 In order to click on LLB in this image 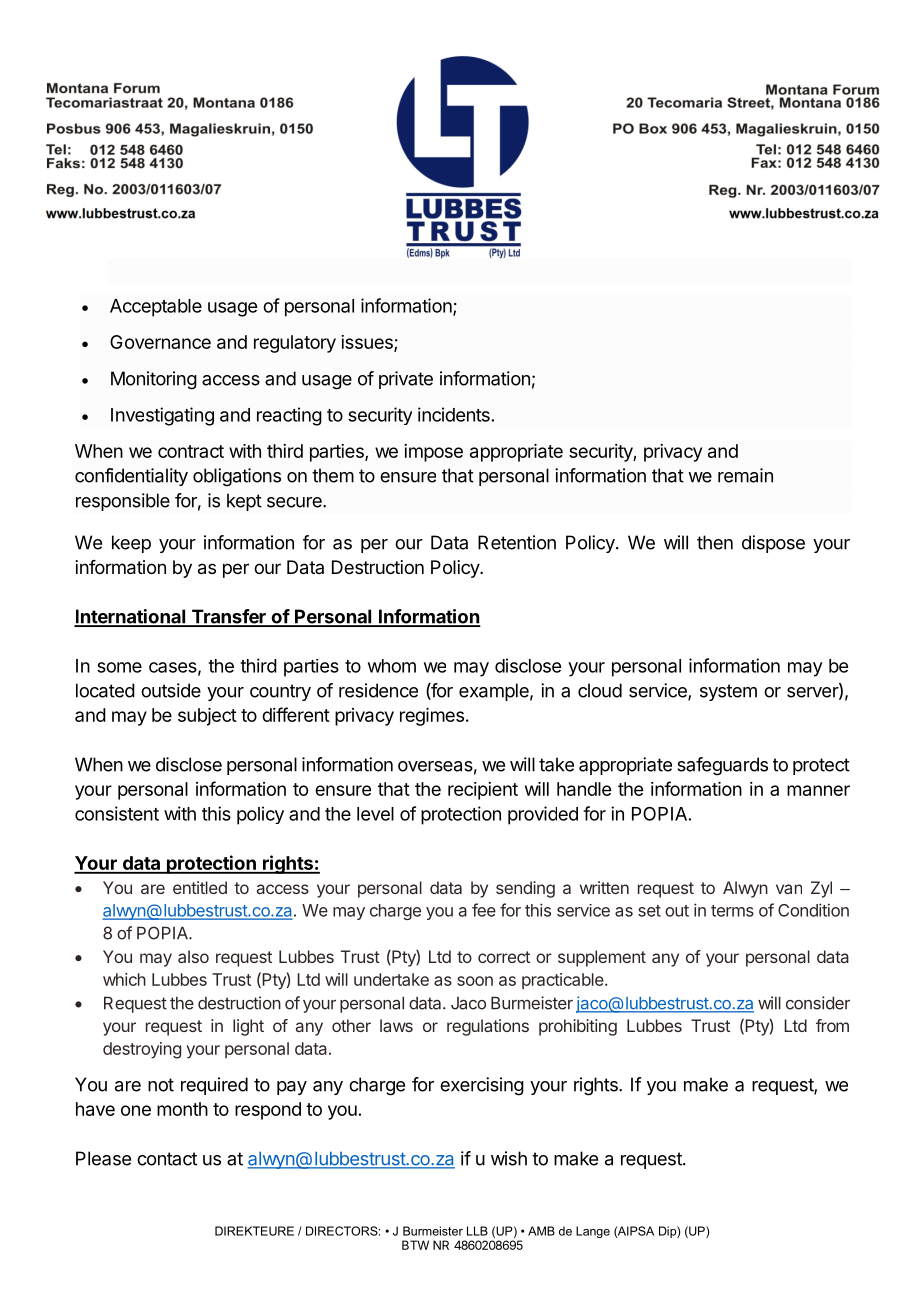, I will do `click(477, 1231)`.
